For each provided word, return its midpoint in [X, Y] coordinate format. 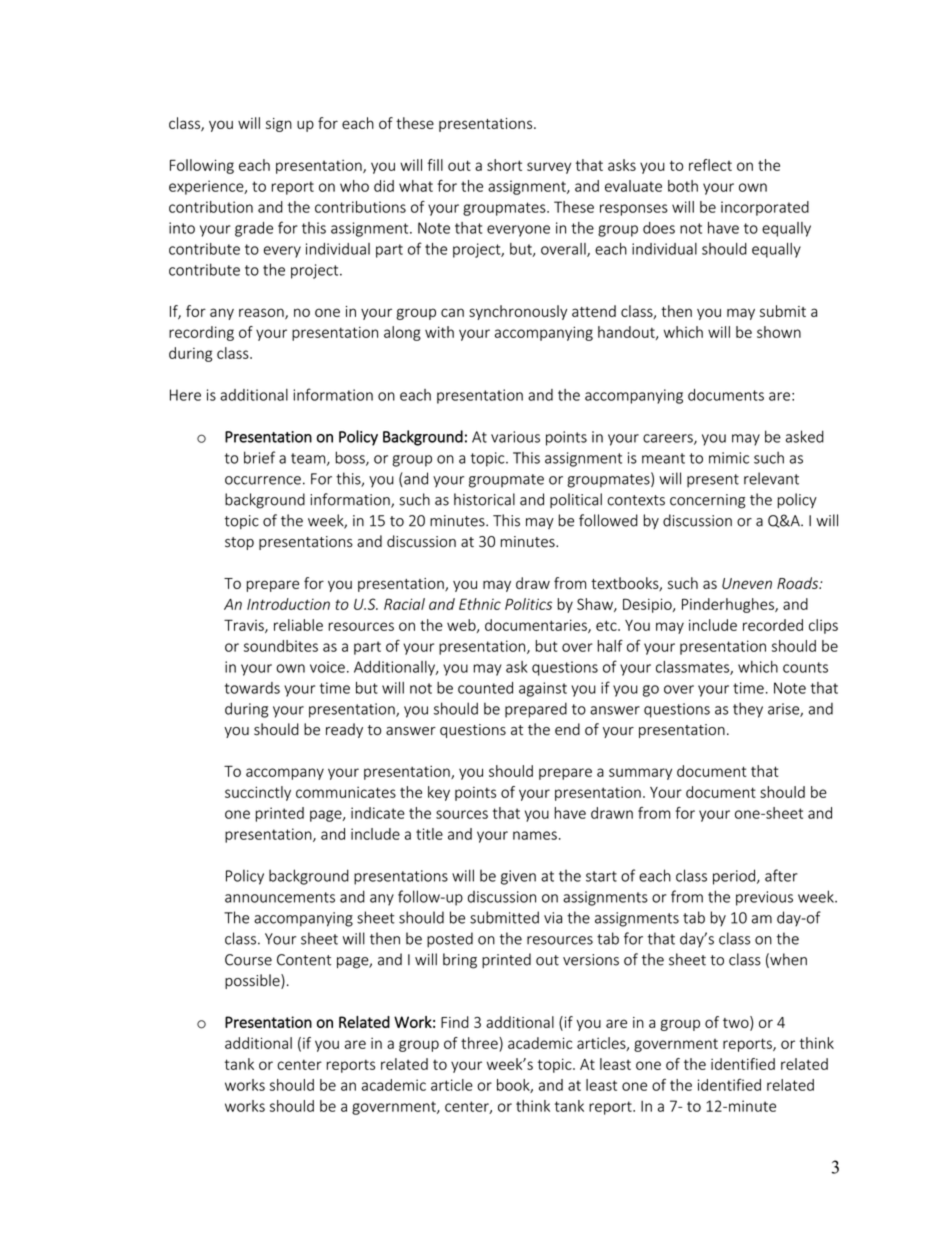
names [535, 835]
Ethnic [480, 604]
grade [254, 229]
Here [185, 395]
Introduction [288, 604]
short [504, 165]
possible [253, 981]
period [735, 877]
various [515, 437]
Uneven [747, 583]
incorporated [765, 208]
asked [805, 436]
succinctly [258, 793]
